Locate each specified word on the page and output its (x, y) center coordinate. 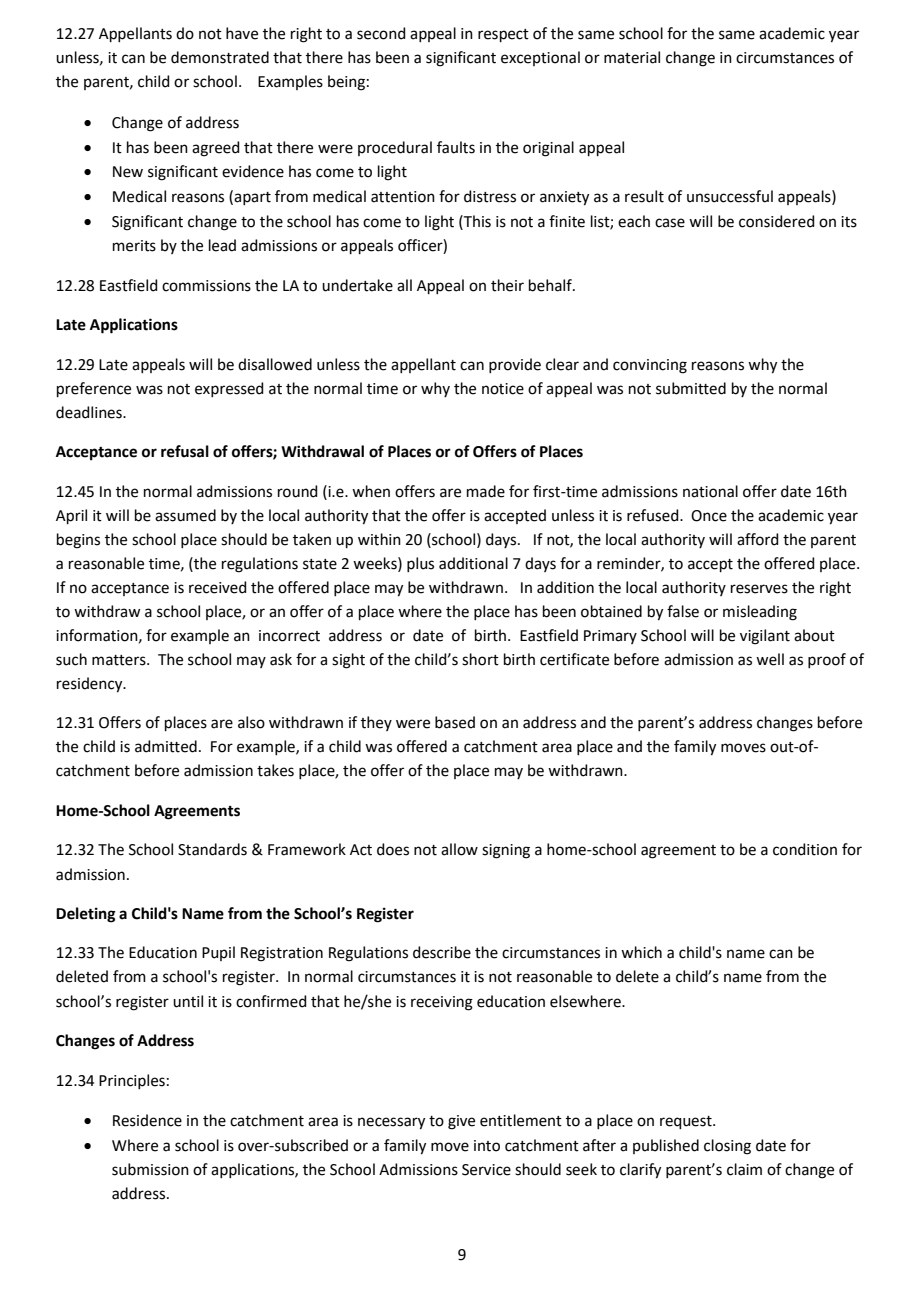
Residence (147, 1120)
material (632, 57)
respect (503, 35)
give (461, 1122)
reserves (759, 589)
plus (420, 564)
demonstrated (220, 57)
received (218, 587)
